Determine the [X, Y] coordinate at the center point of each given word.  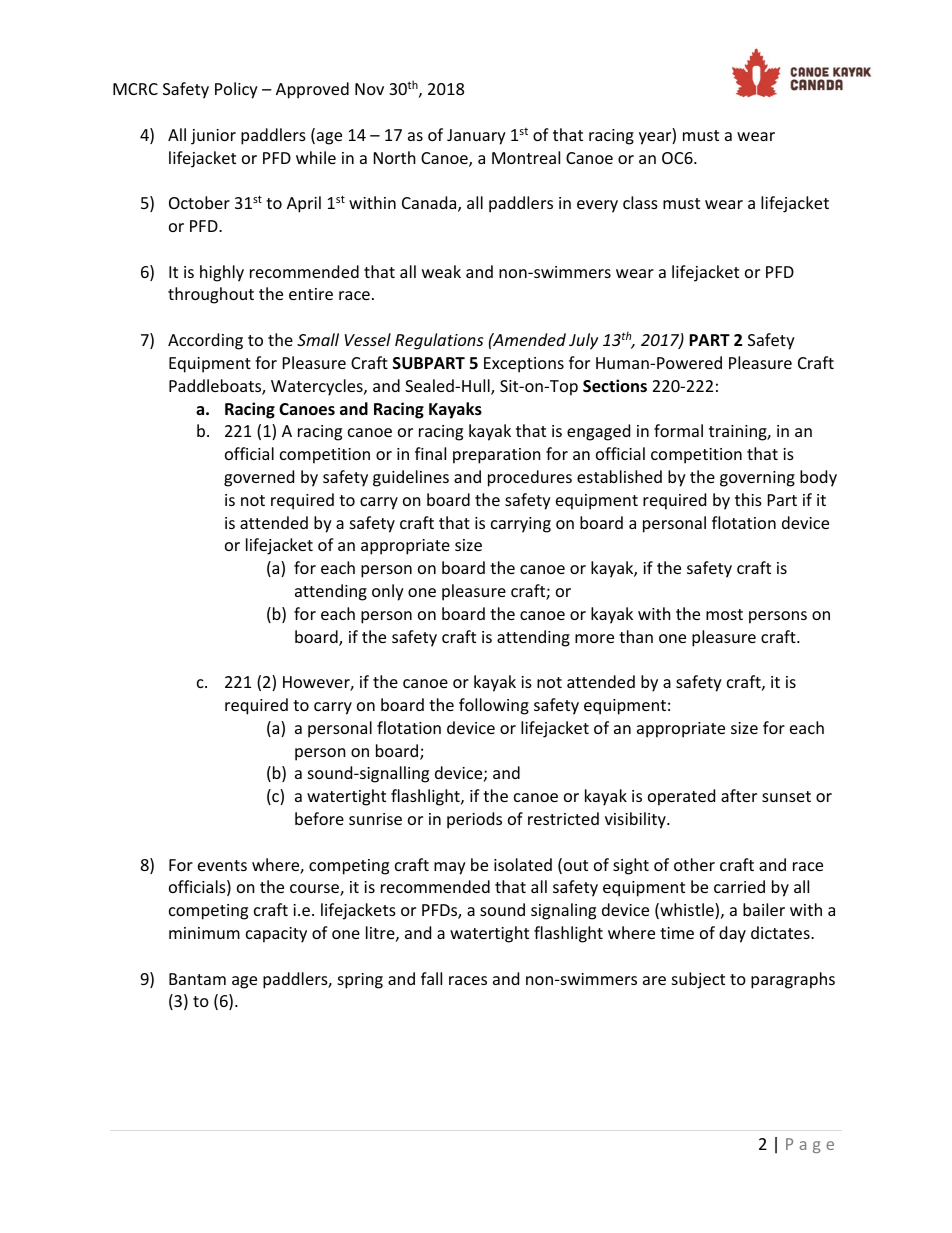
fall [431, 978]
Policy [236, 90]
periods [474, 820]
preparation [497, 456]
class [640, 202]
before [319, 818]
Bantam [197, 979]
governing [757, 479]
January [476, 137]
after [739, 795]
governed [259, 478]
